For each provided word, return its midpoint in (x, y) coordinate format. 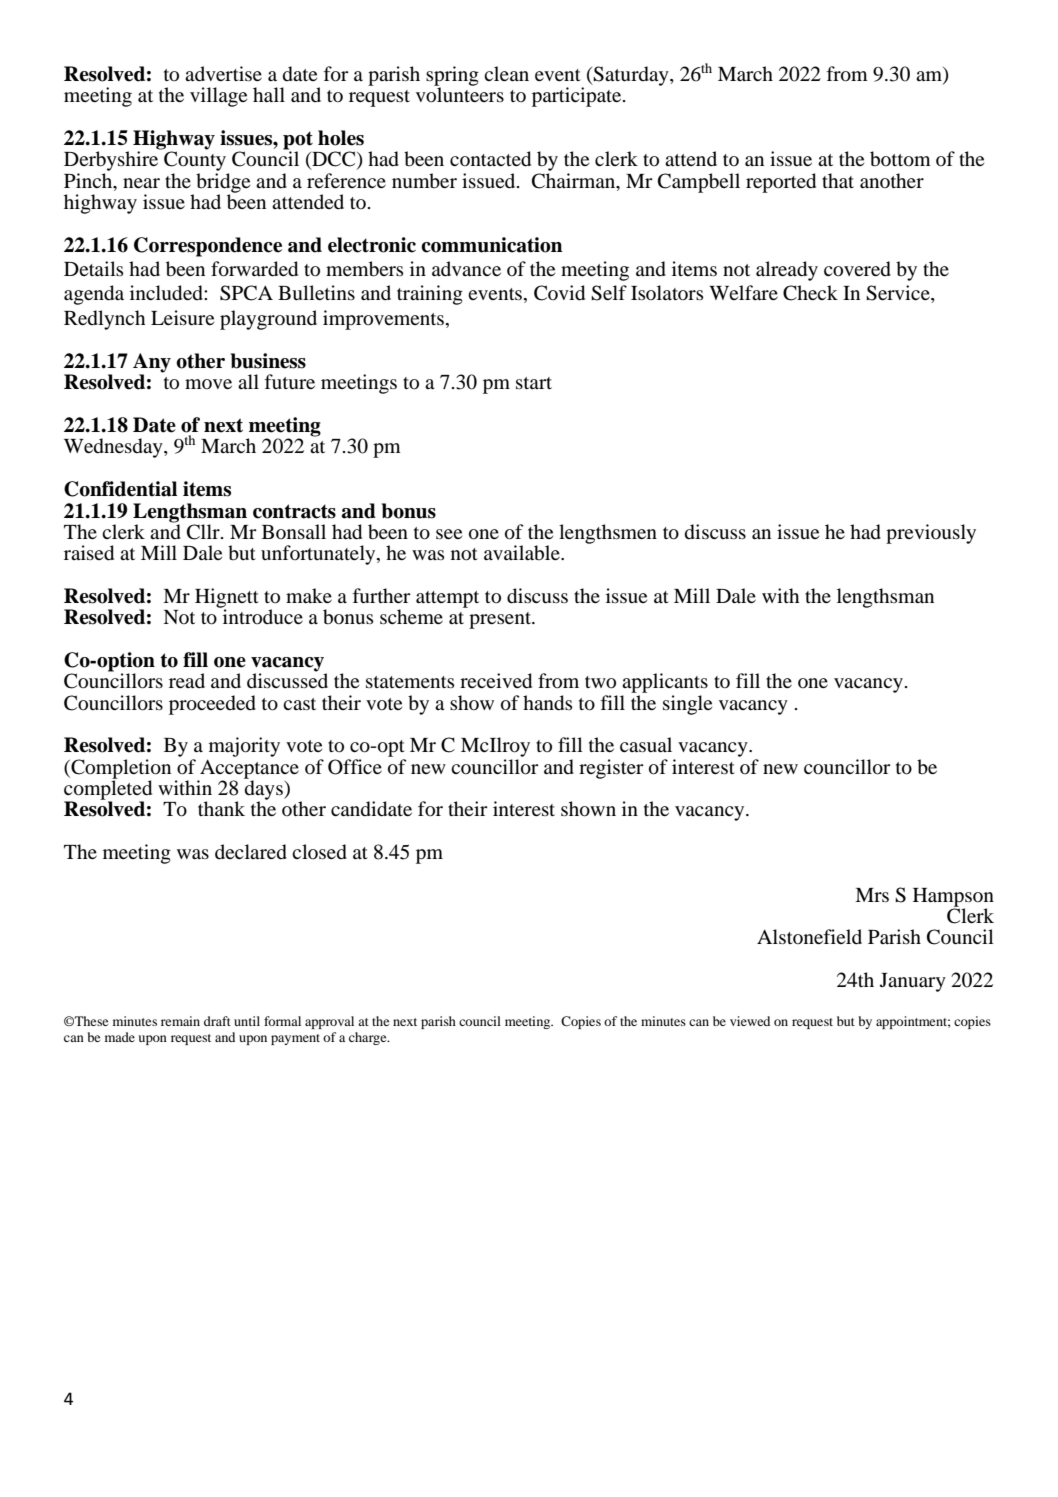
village (218, 97)
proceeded (212, 705)
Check (810, 293)
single (687, 705)
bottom (900, 159)
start (534, 383)
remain (180, 1021)
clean (506, 73)
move (208, 384)
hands (547, 703)
